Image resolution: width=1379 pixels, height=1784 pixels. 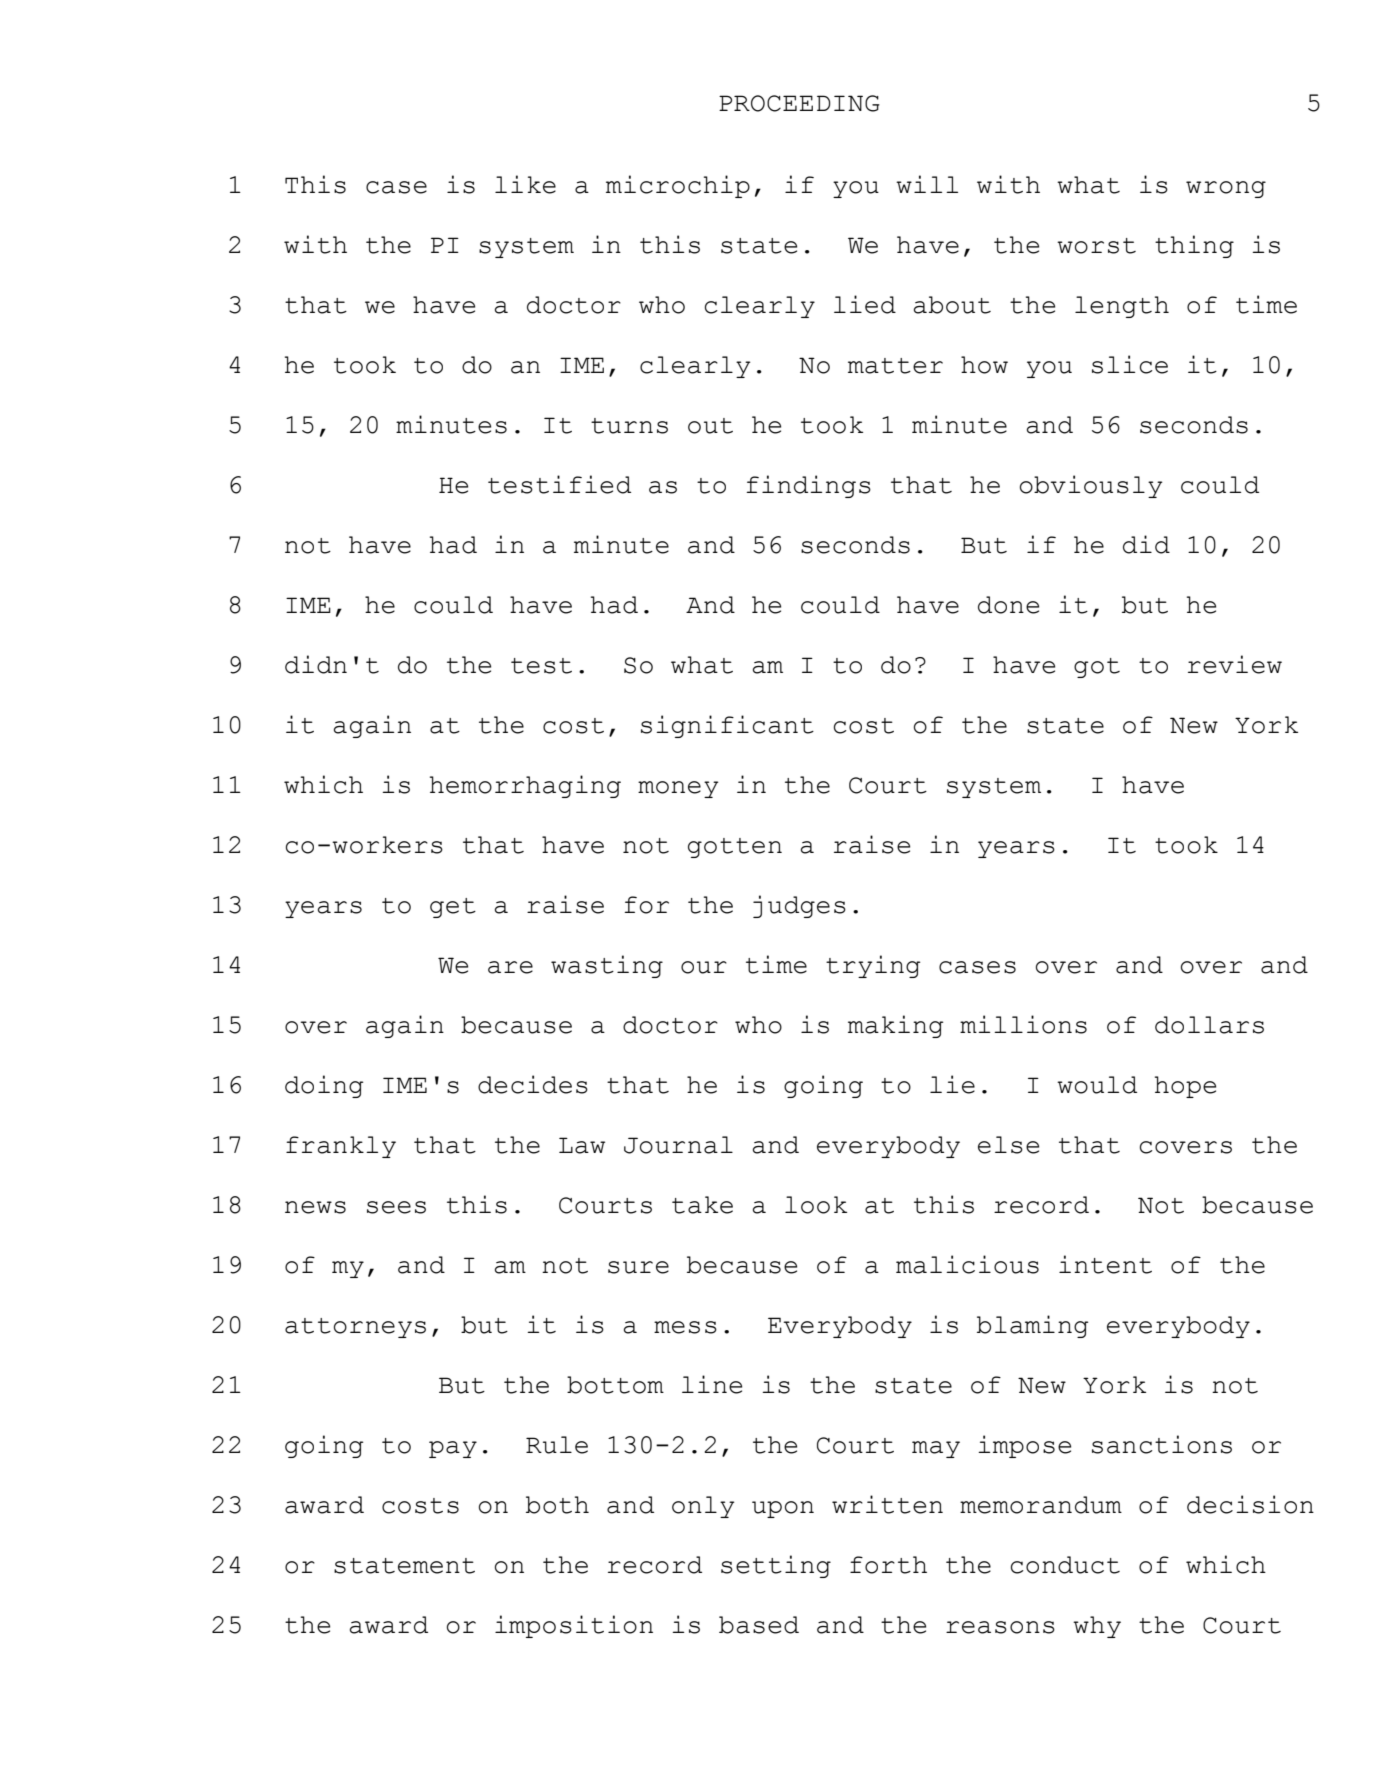 I want to click on PROCEEDING, so click(x=799, y=103).
